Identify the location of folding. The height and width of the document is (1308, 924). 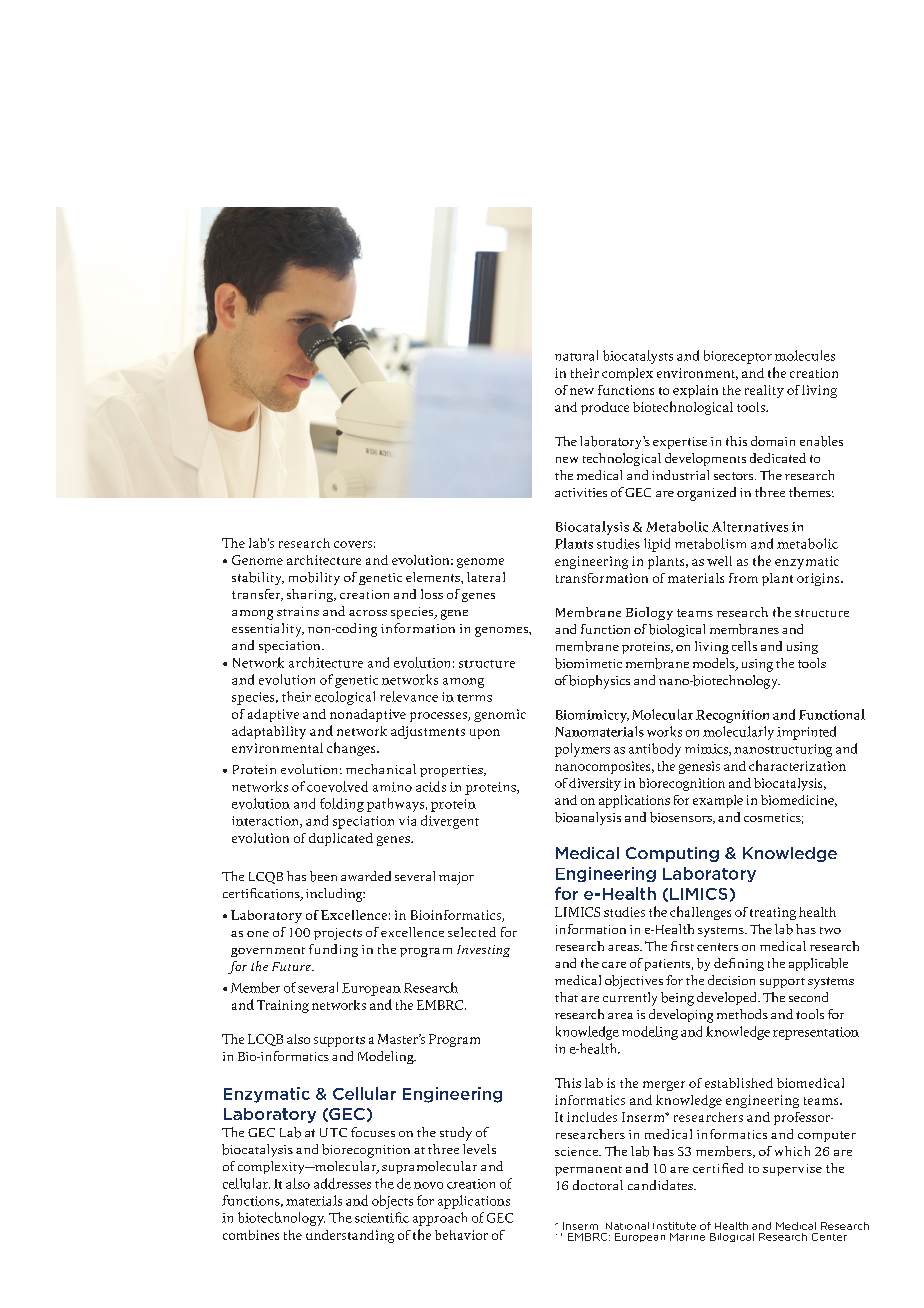
(342, 805).
